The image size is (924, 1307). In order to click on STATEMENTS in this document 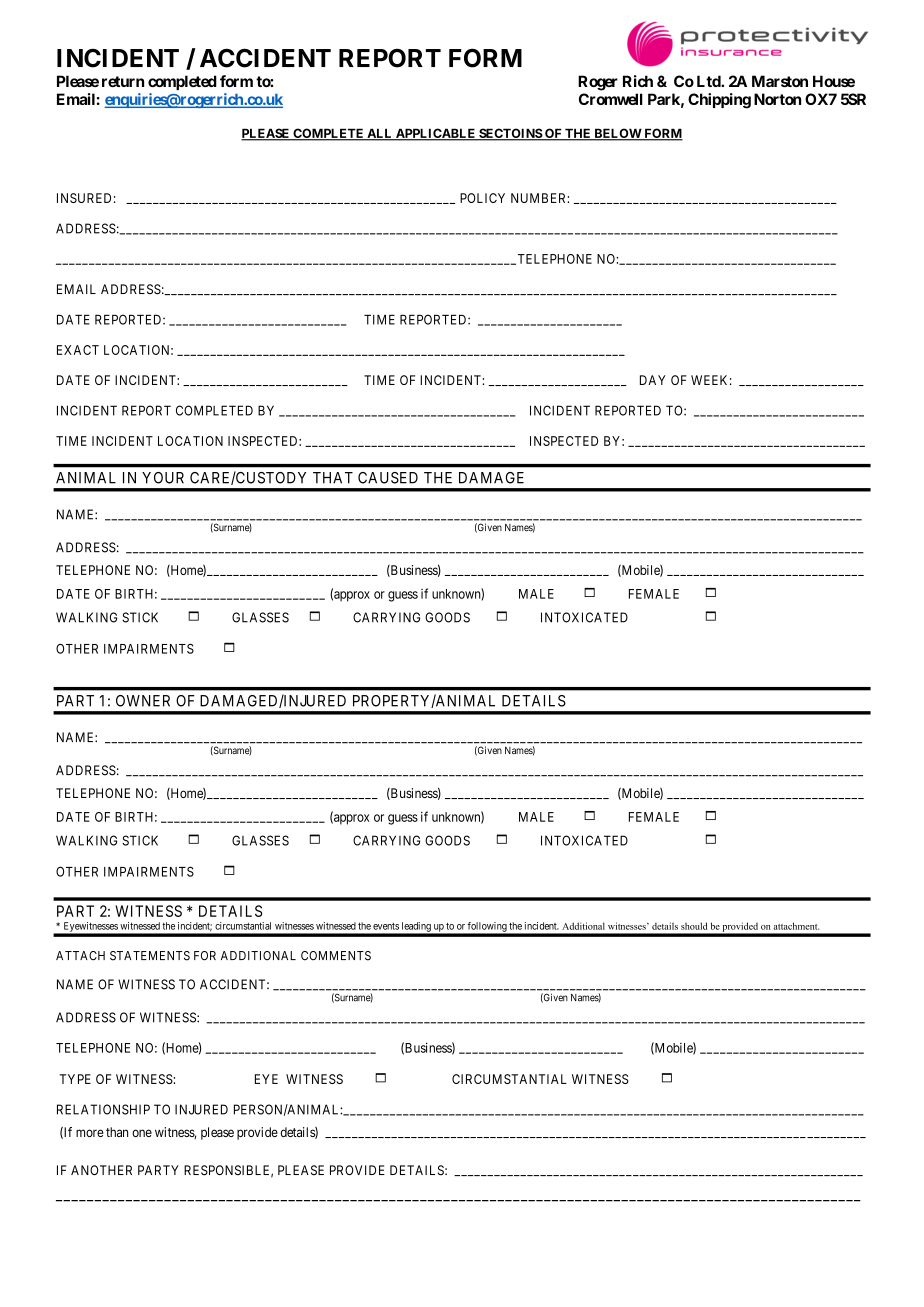, I will do `click(150, 956)`.
